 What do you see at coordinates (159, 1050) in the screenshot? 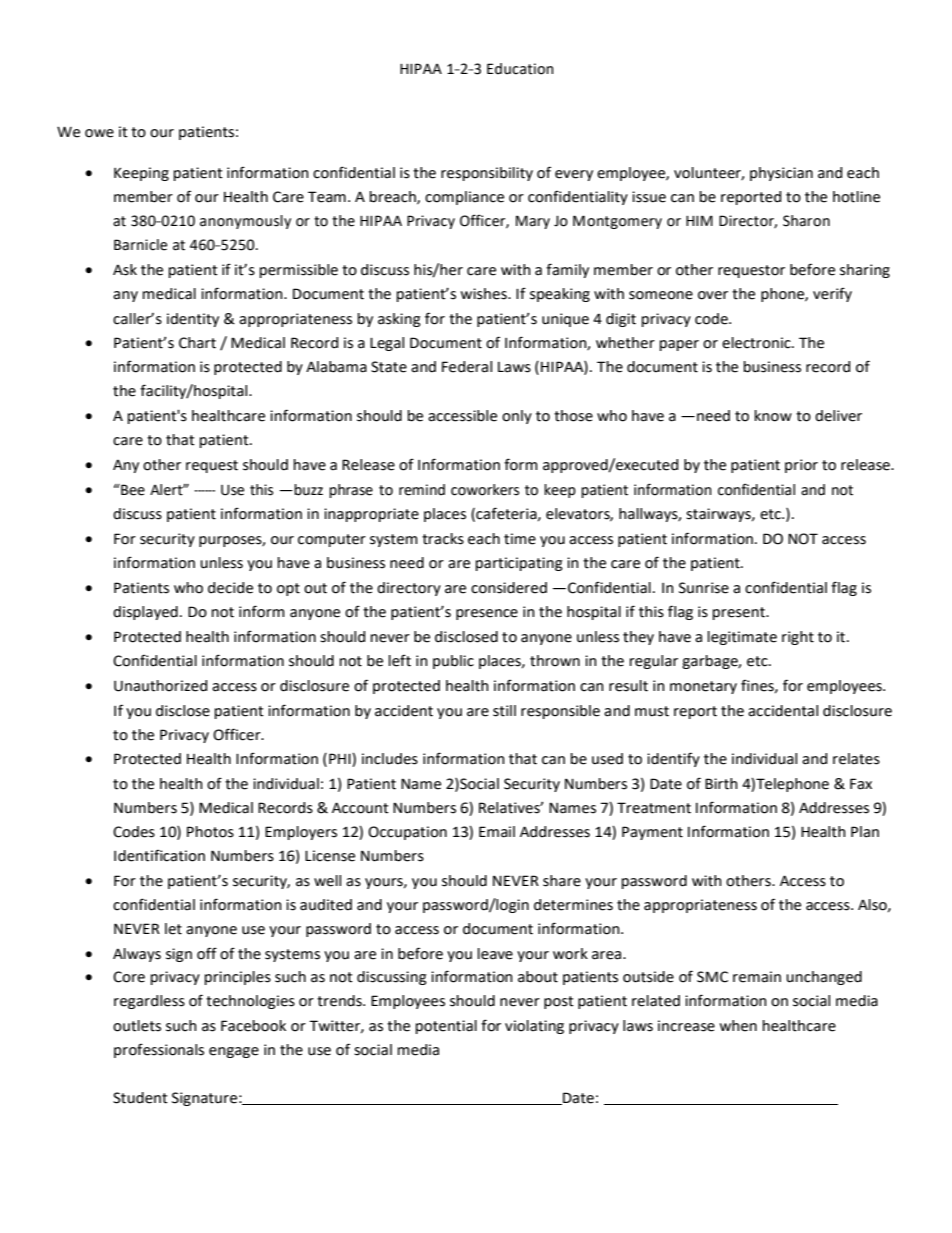
I see `professionals` at bounding box center [159, 1050].
